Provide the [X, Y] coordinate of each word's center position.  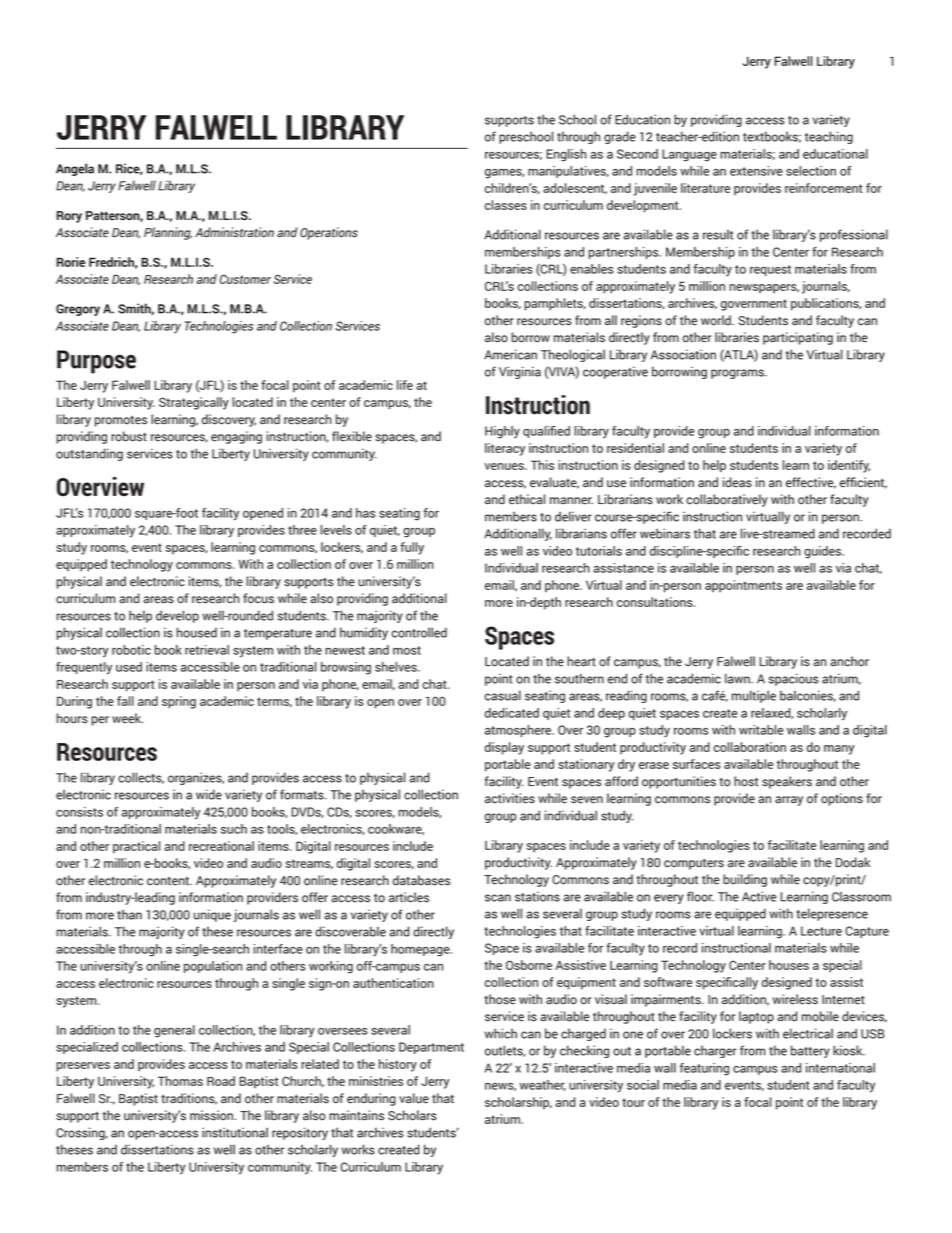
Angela [75, 169]
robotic [131, 650]
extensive [756, 171]
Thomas [180, 1081]
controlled [419, 632]
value [414, 1098]
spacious [794, 679]
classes [506, 205]
